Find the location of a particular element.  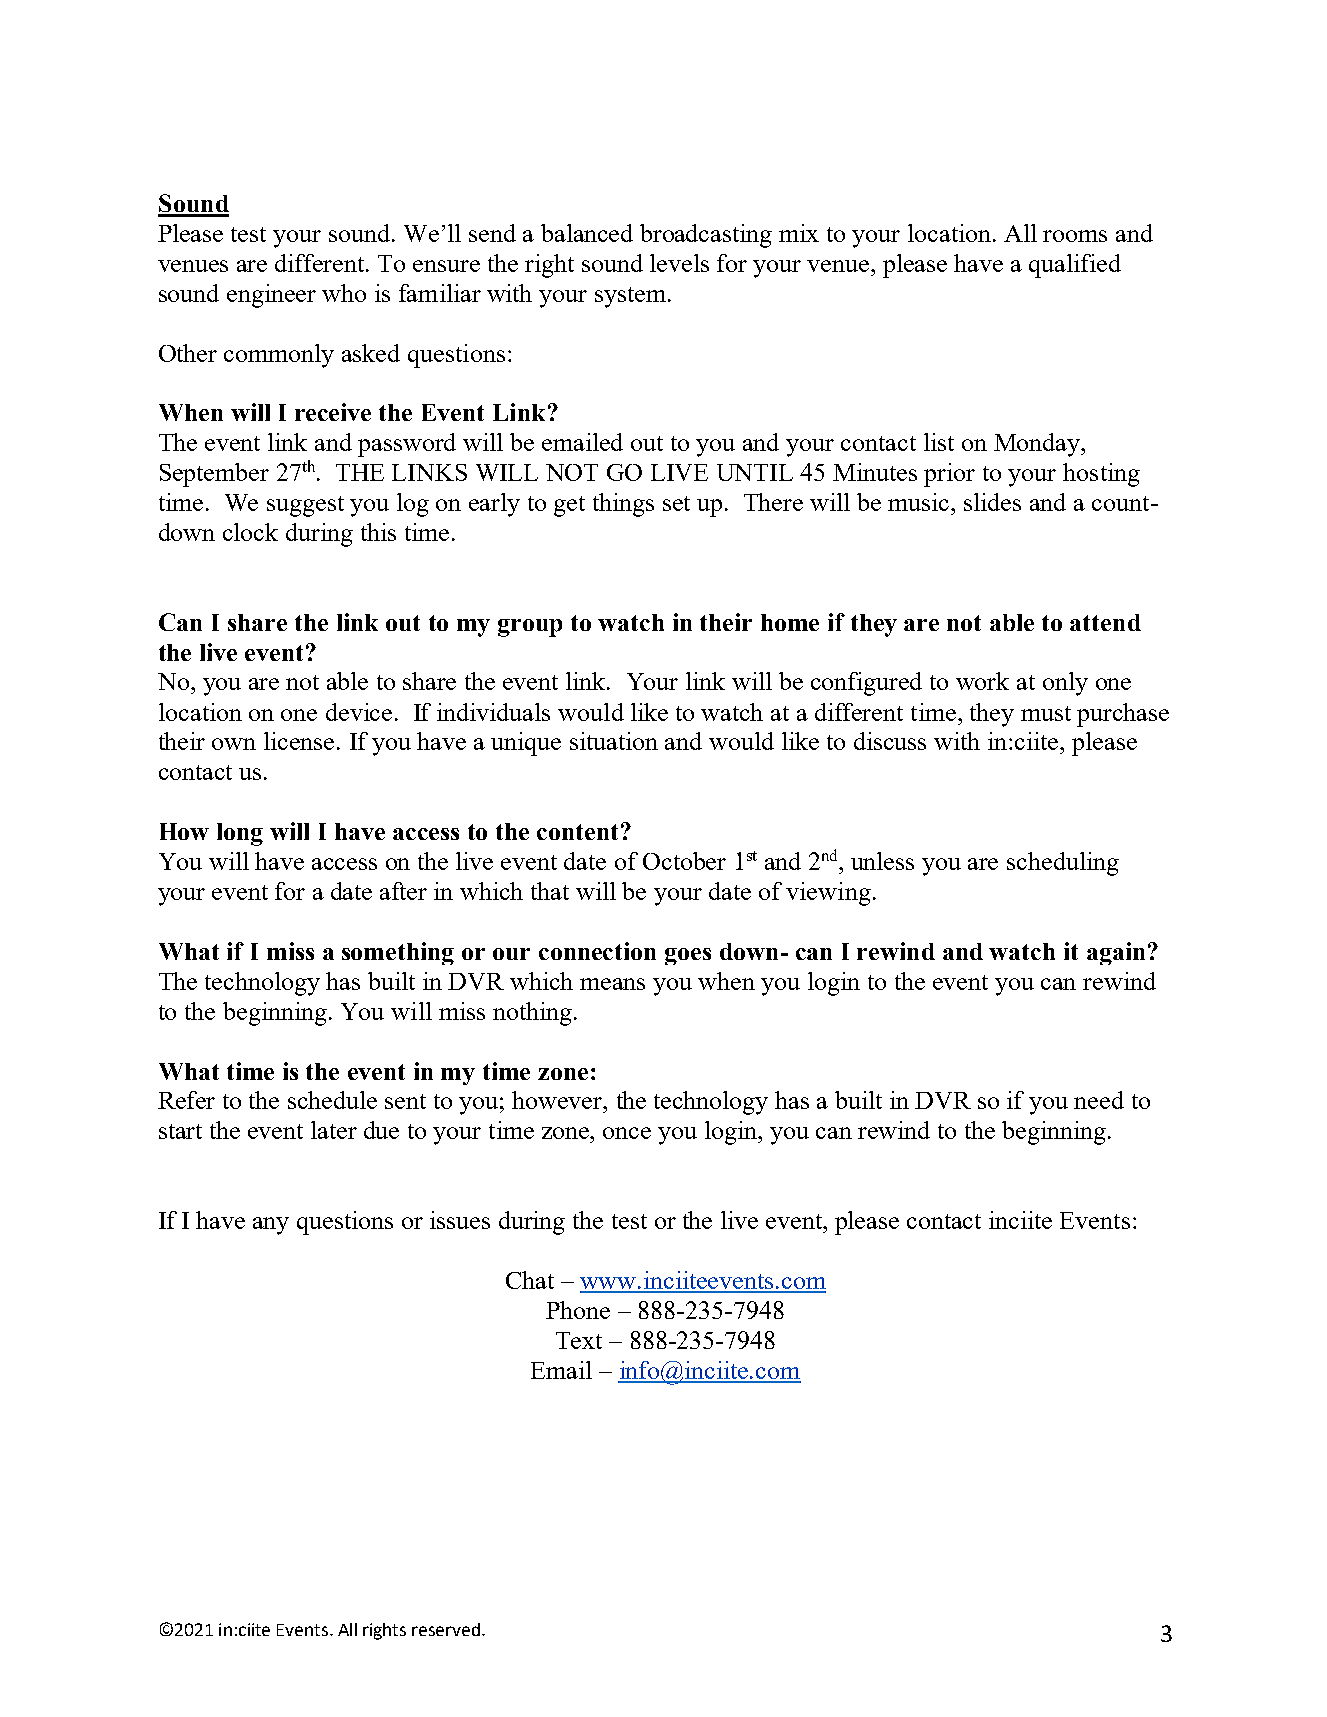

once is located at coordinates (627, 1133).
